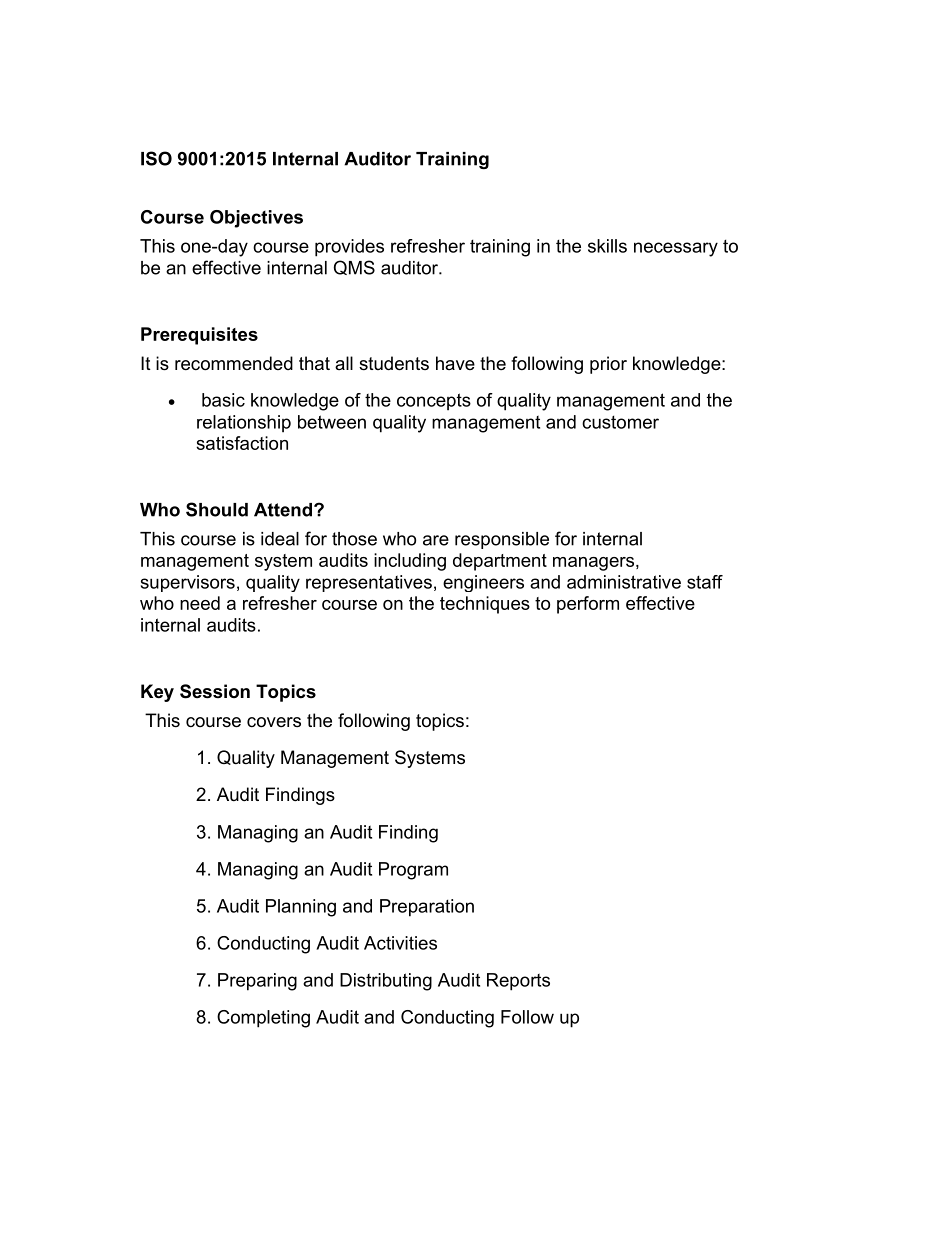 This screenshot has width=952, height=1233. What do you see at coordinates (518, 982) in the screenshot?
I see `Reports` at bounding box center [518, 982].
